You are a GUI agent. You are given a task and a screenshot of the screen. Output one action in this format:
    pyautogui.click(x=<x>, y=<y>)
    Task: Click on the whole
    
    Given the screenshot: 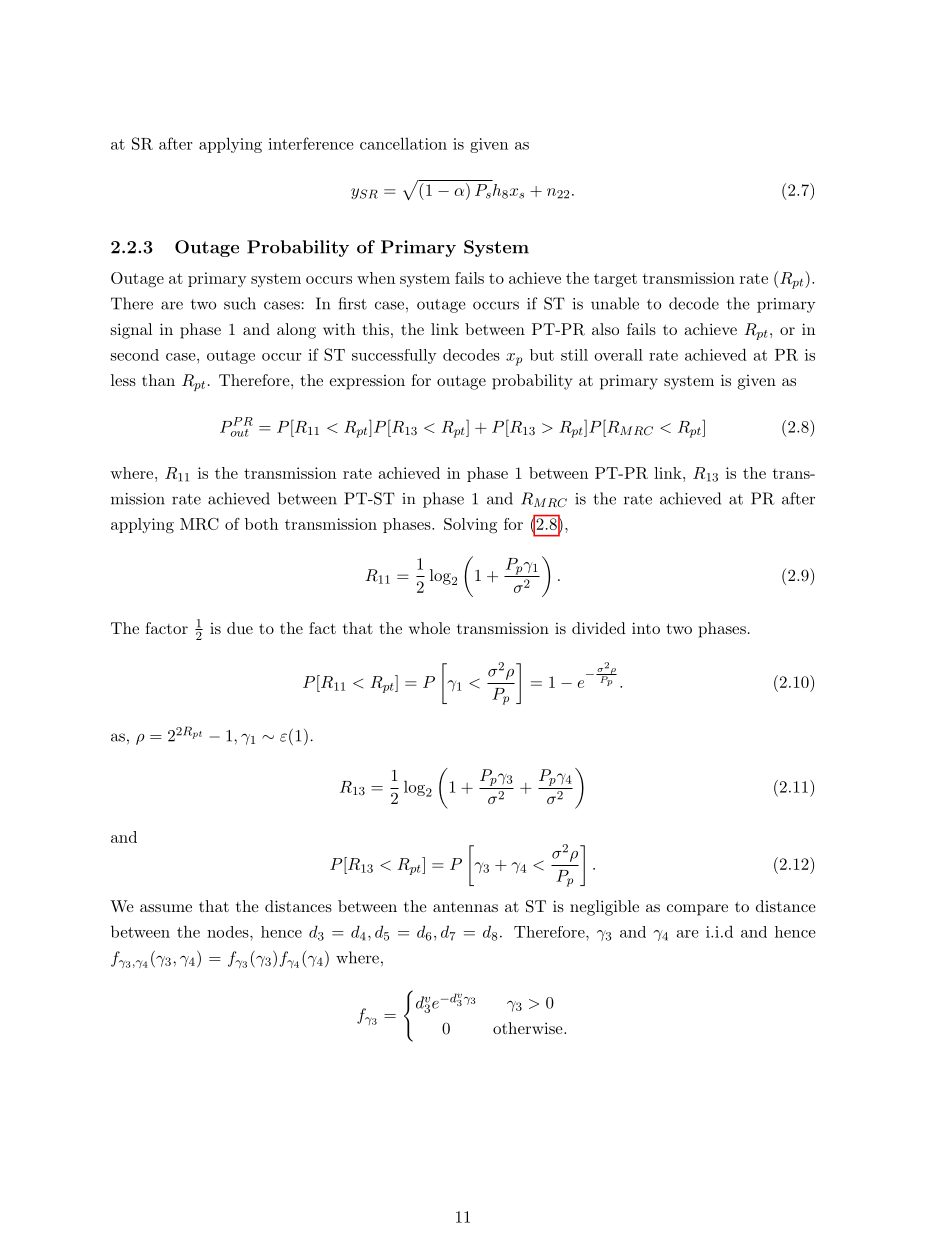 What is the action you would take?
    pyautogui.click(x=429, y=628)
